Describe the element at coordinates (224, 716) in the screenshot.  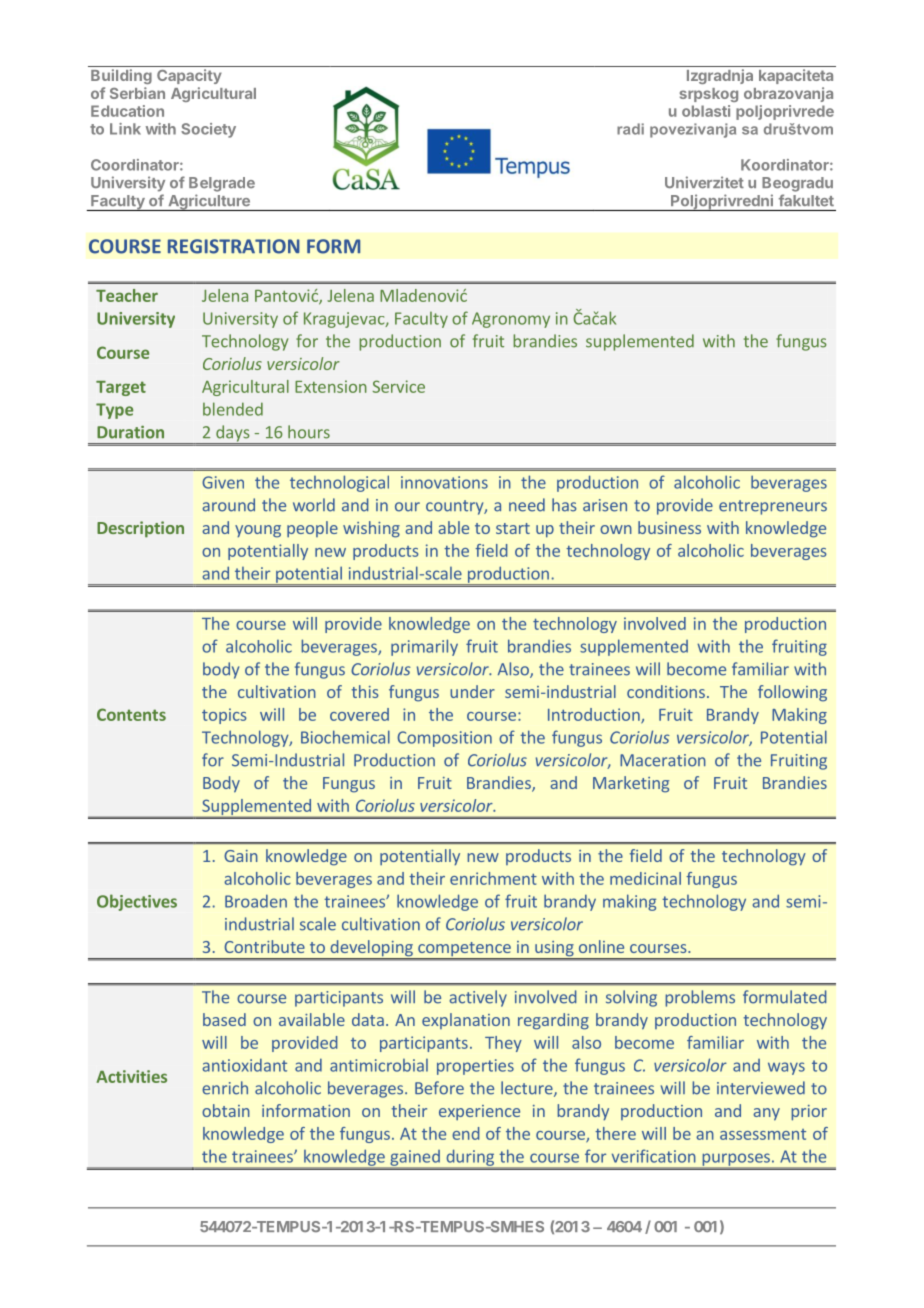
I see `topics` at that location.
